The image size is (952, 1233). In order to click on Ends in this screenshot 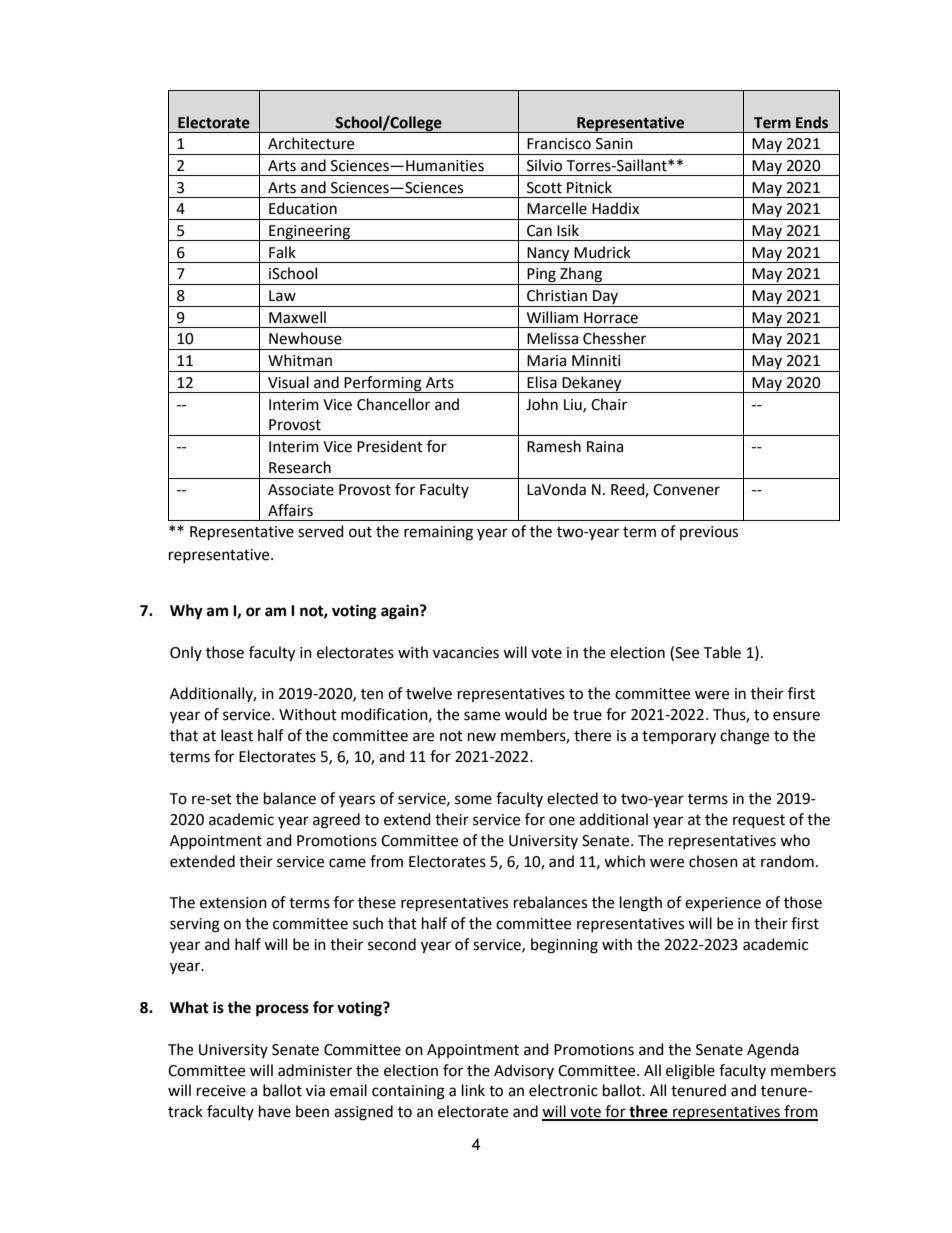, I will do `click(812, 122)`.
